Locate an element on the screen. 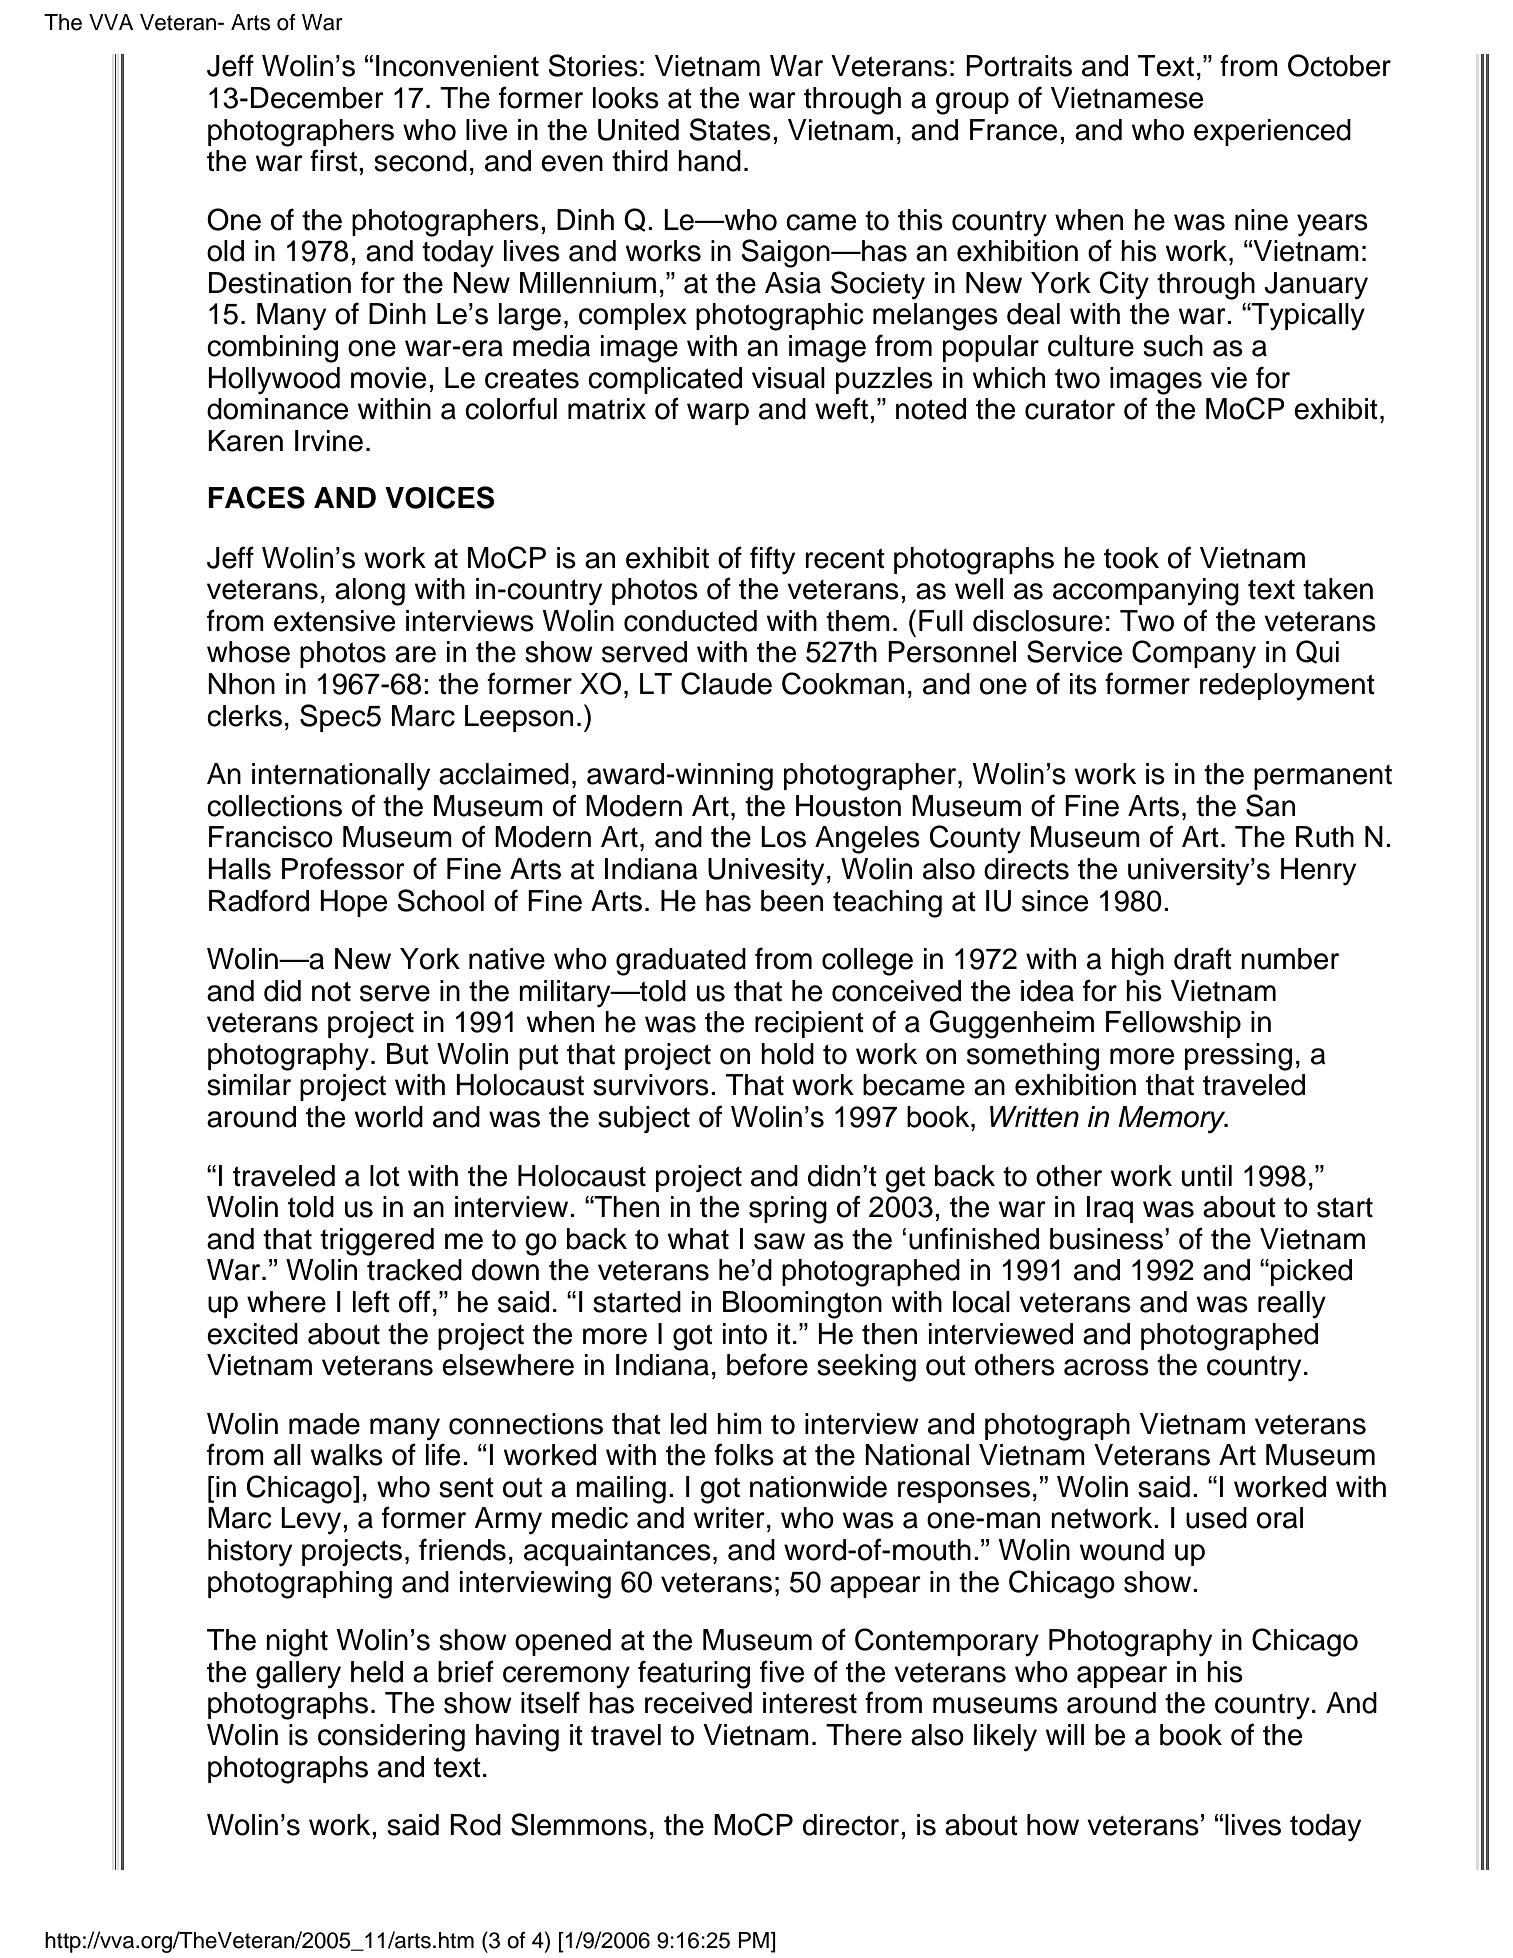 The image size is (1513, 1958). spring is located at coordinates (788, 1210).
